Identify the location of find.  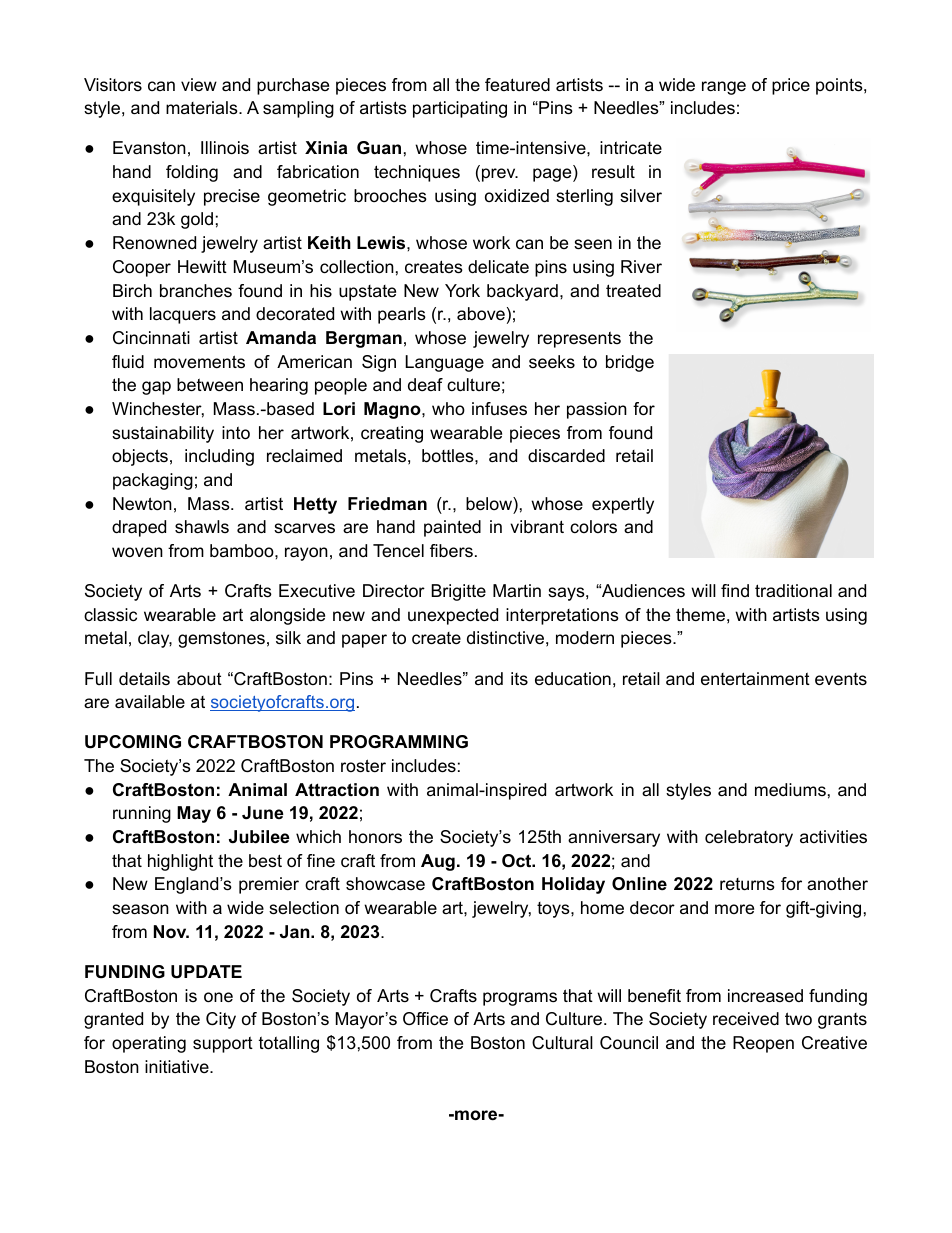
(735, 590).
